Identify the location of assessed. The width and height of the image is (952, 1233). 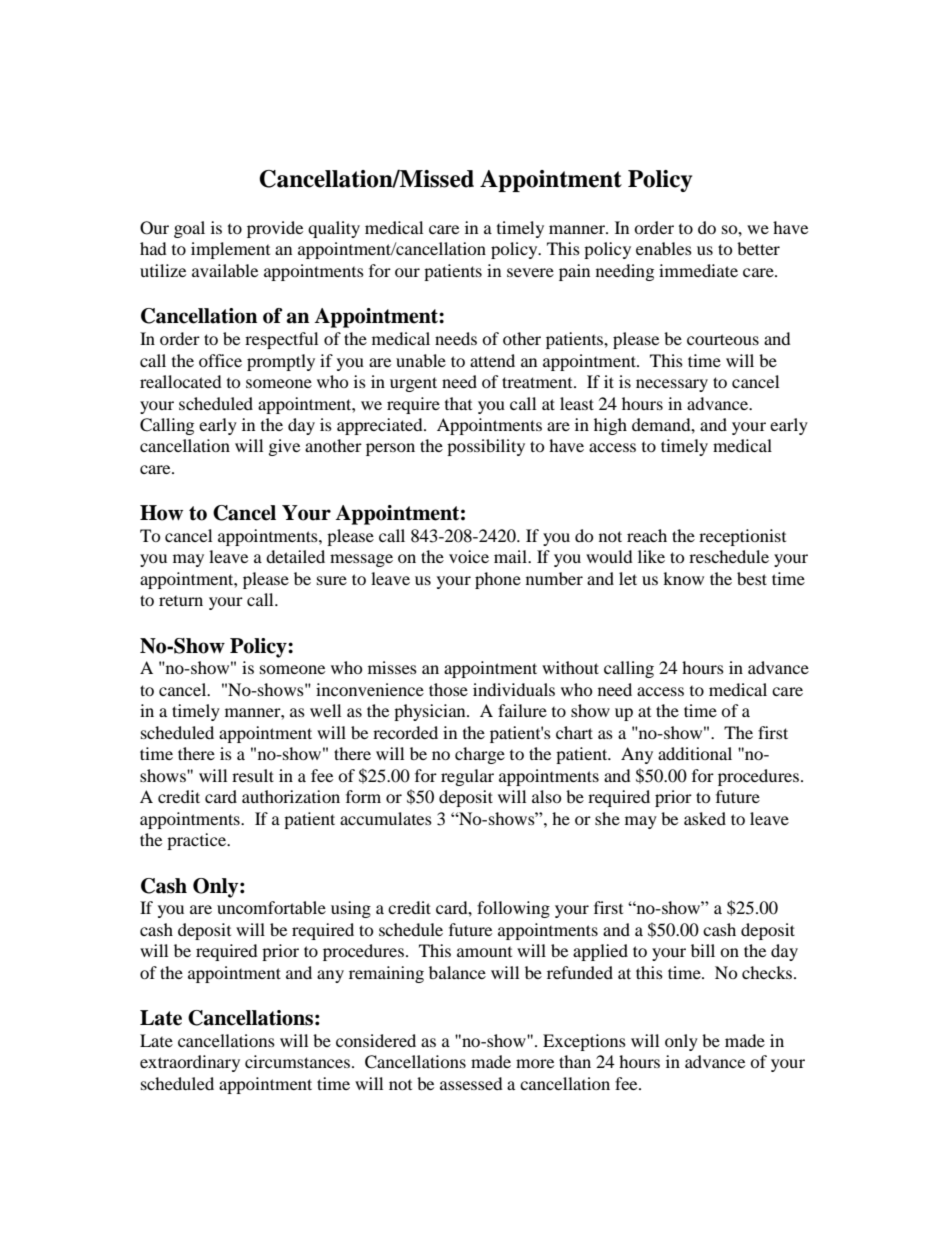
(471, 1083).
